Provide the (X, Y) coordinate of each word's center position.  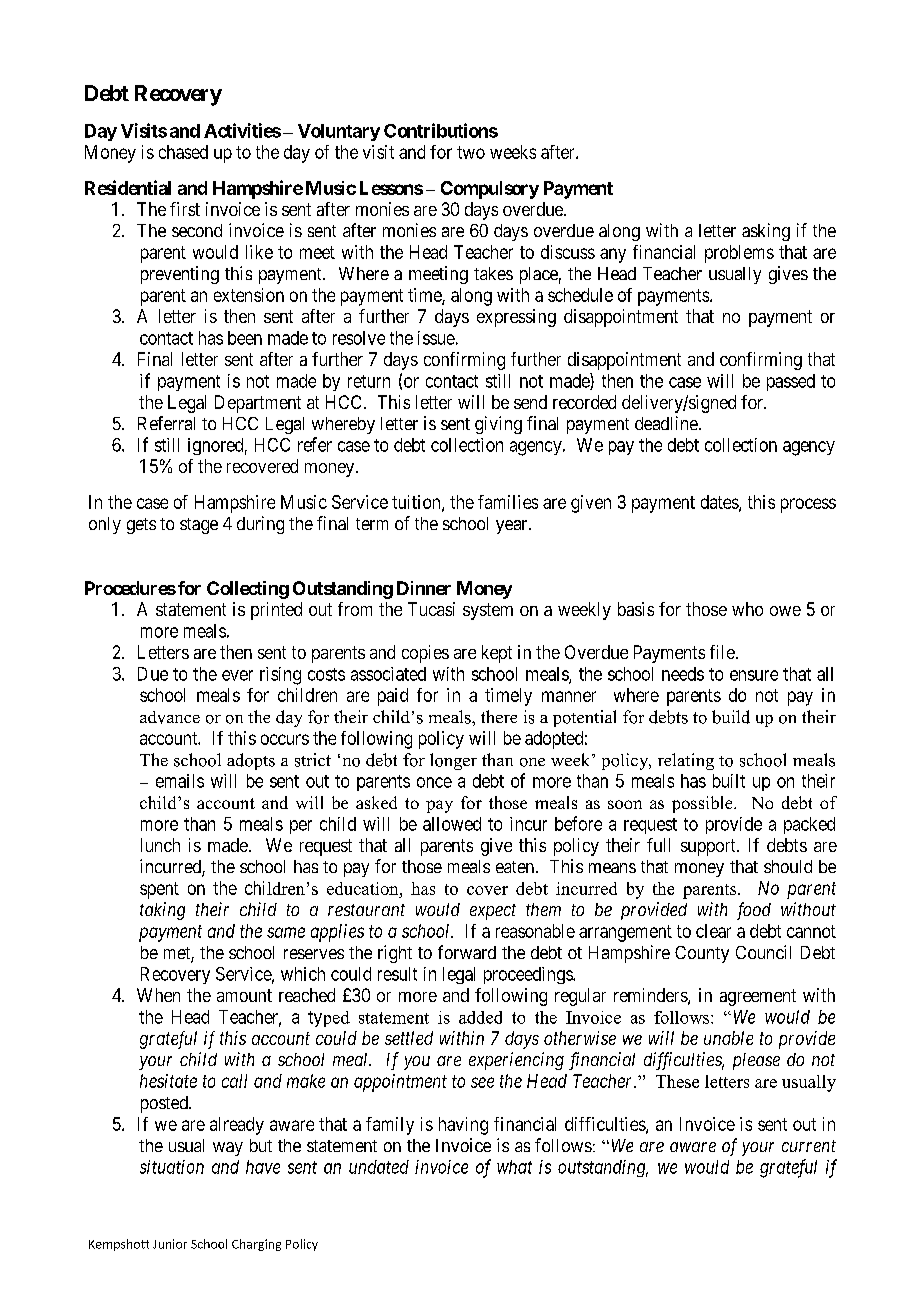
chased (183, 152)
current (809, 1146)
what (514, 1167)
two (471, 152)
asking (766, 232)
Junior (170, 1244)
